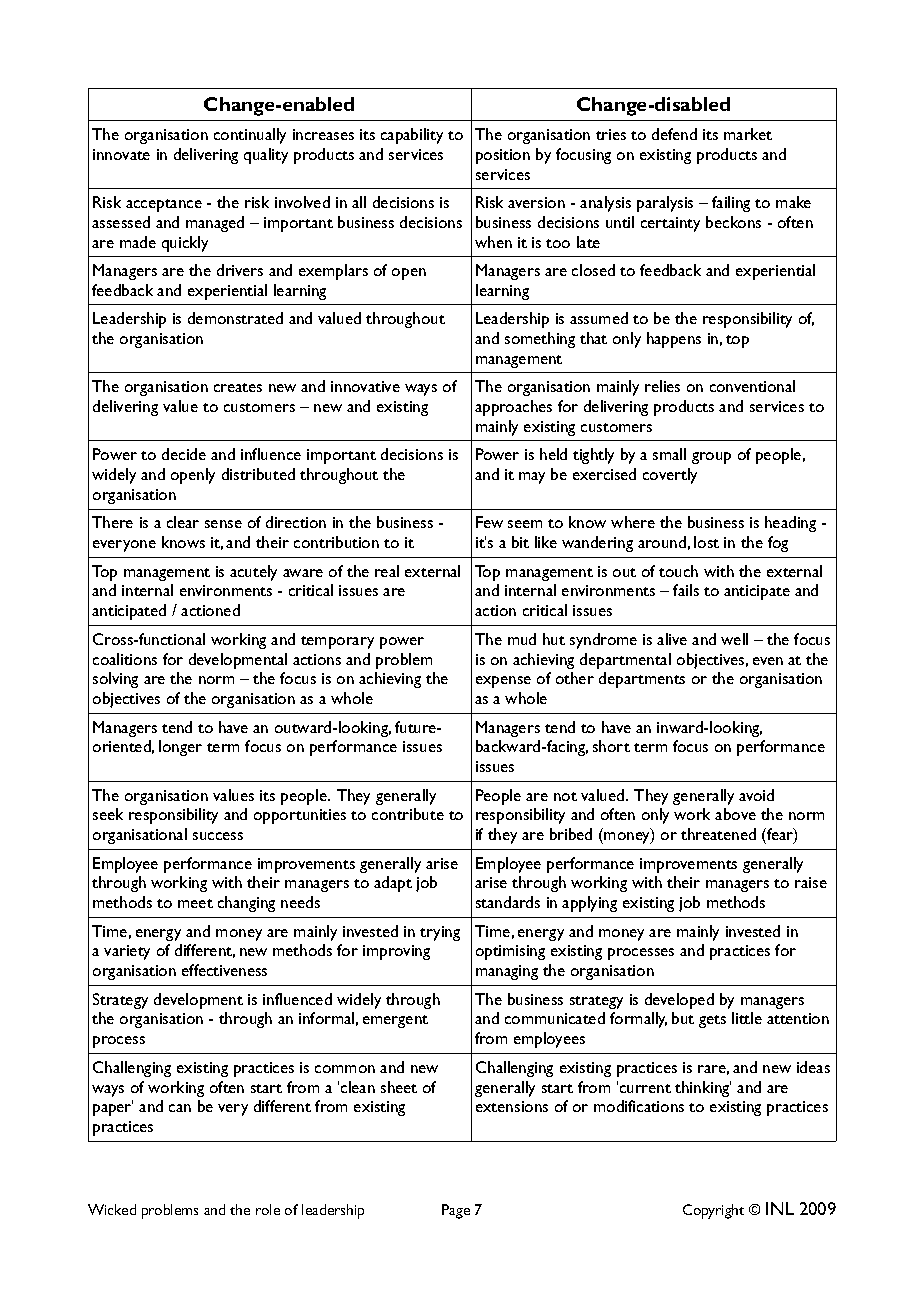 The width and height of the image is (924, 1308). Describe the element at coordinates (164, 205) in the image. I see `acceptance` at that location.
